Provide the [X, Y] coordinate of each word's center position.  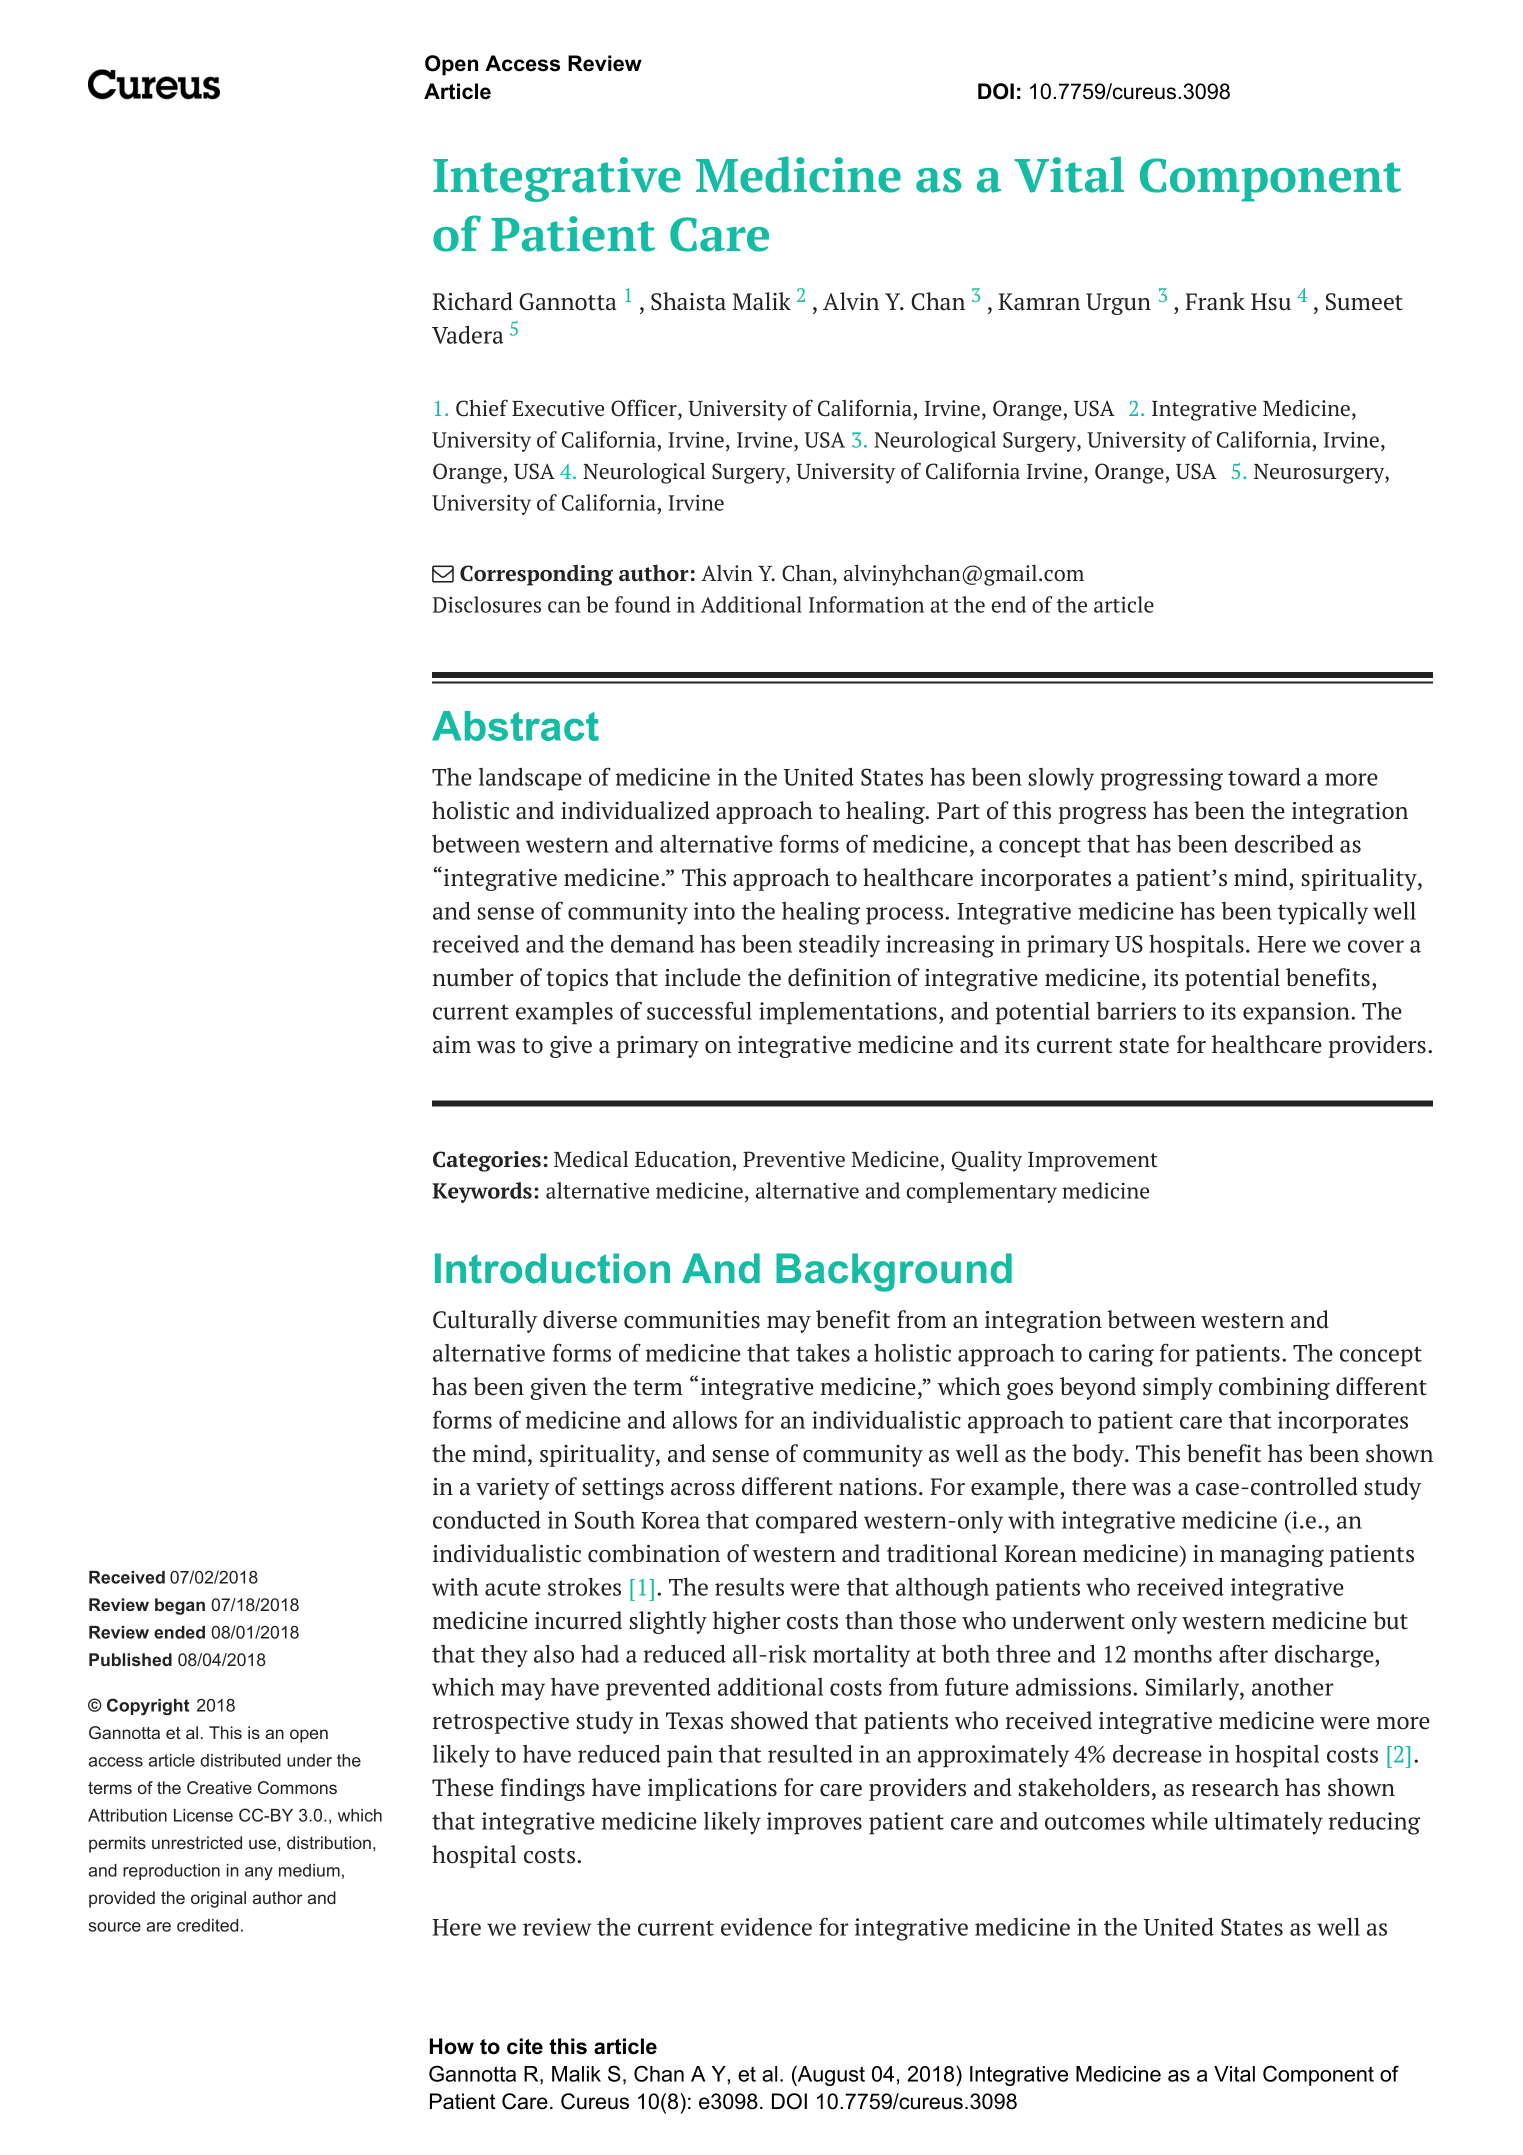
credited [207, 1925]
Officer [645, 408]
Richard [472, 301]
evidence [766, 1927]
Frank [1215, 301]
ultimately [1268, 1823]
